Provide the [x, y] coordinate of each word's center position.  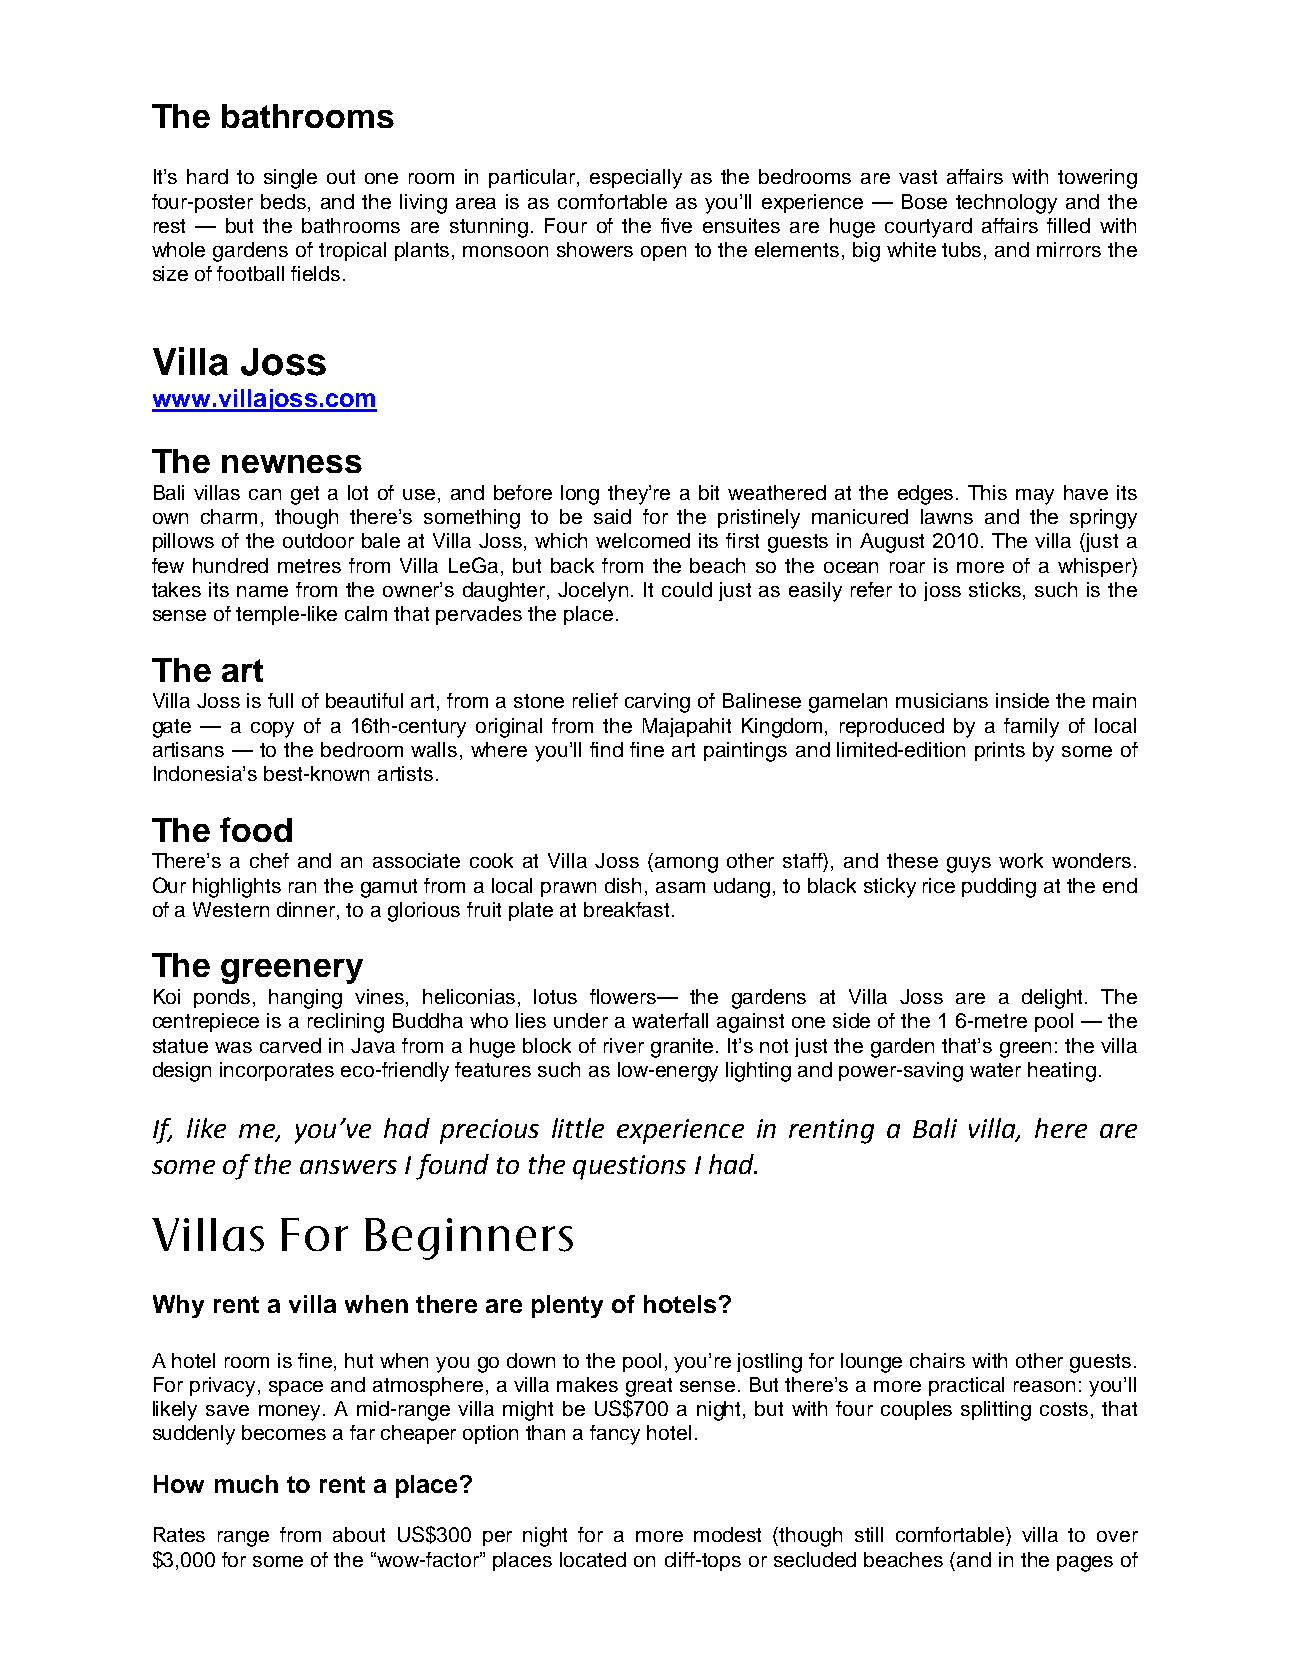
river [624, 1045]
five [676, 225]
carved [290, 1045]
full [280, 700]
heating [1062, 1072]
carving [657, 703]
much [246, 1484]
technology [1006, 204]
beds [285, 201]
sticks [996, 591]
